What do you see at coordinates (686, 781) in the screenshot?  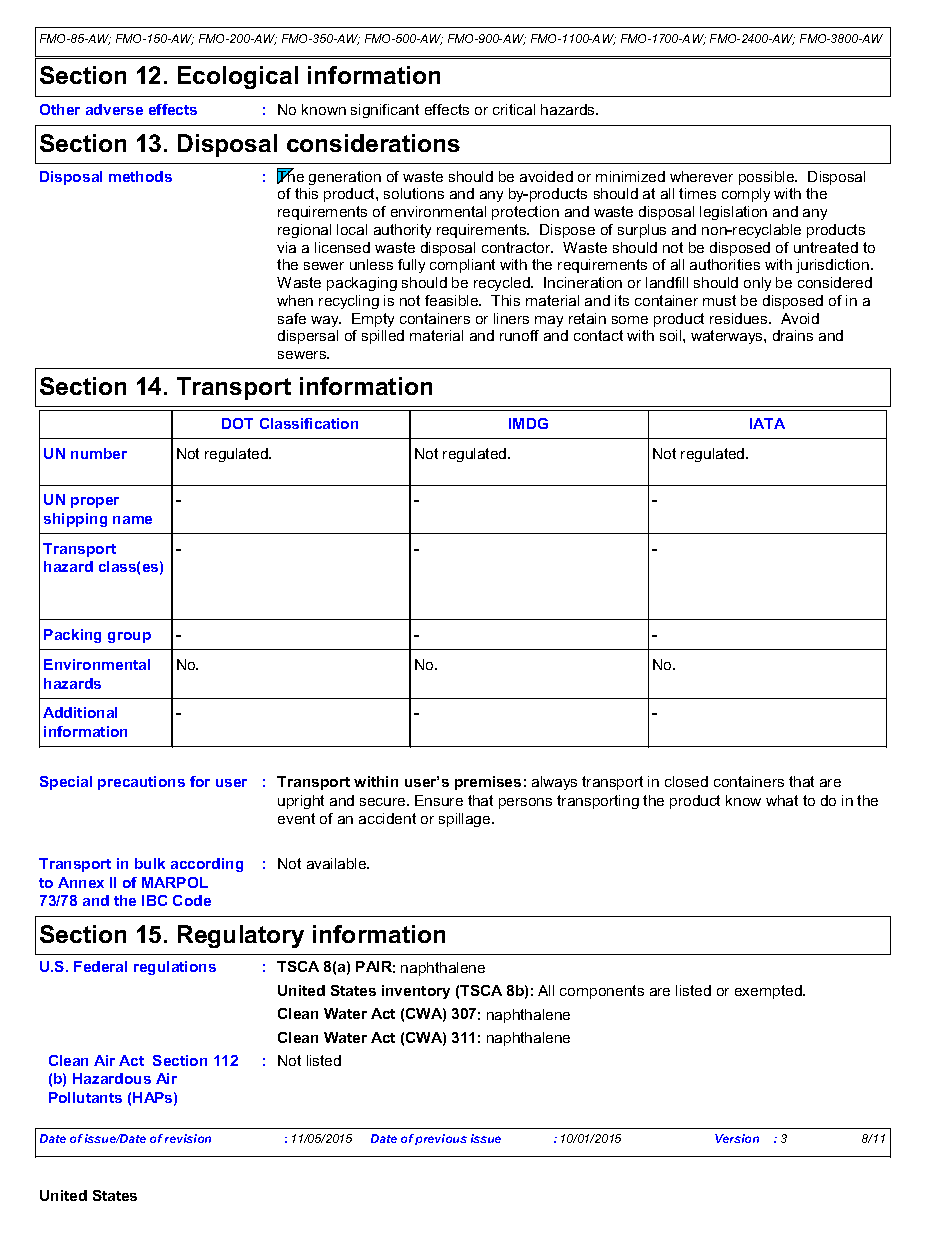 I see `closed` at bounding box center [686, 781].
